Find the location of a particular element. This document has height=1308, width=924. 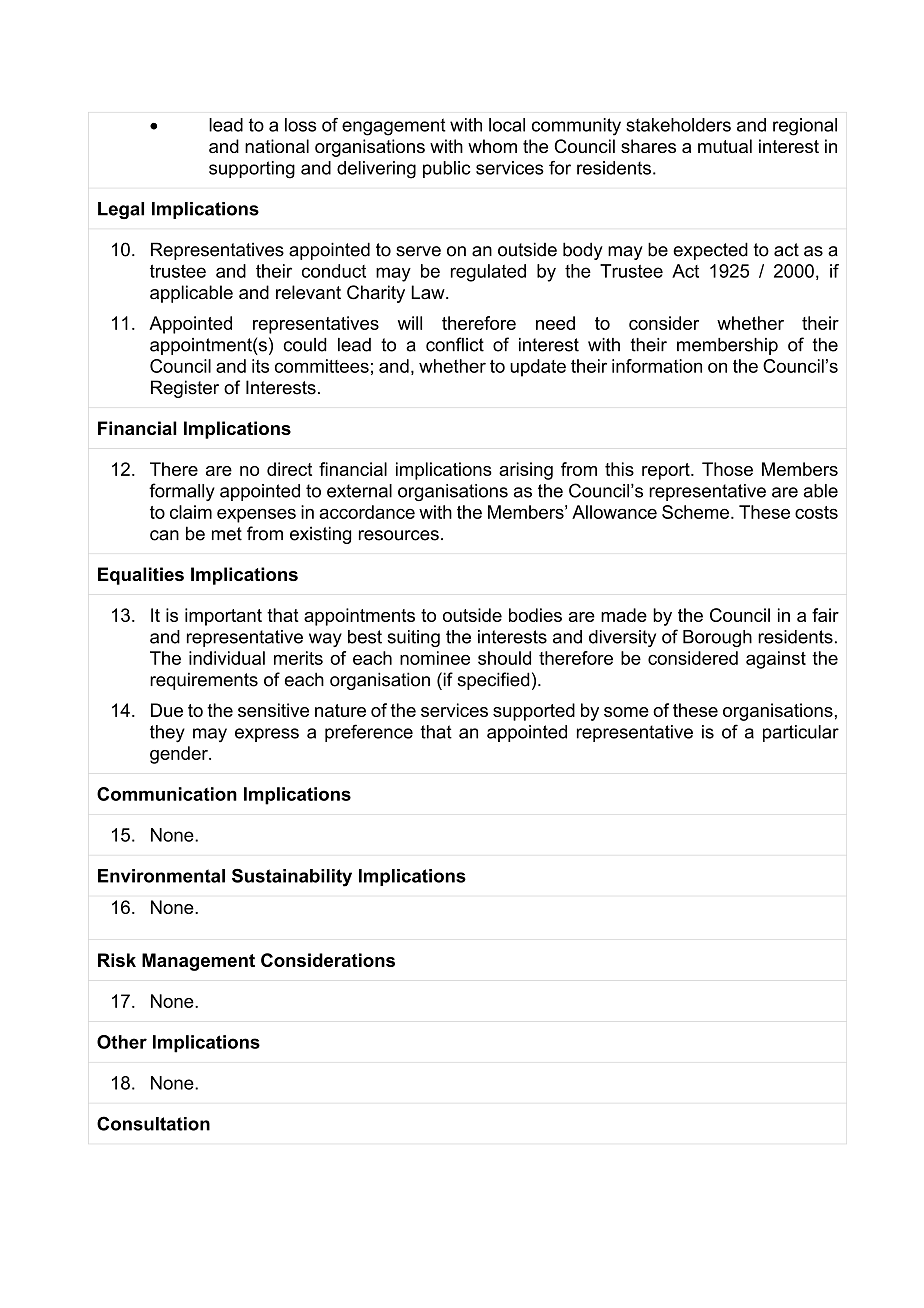

should is located at coordinates (504, 658).
